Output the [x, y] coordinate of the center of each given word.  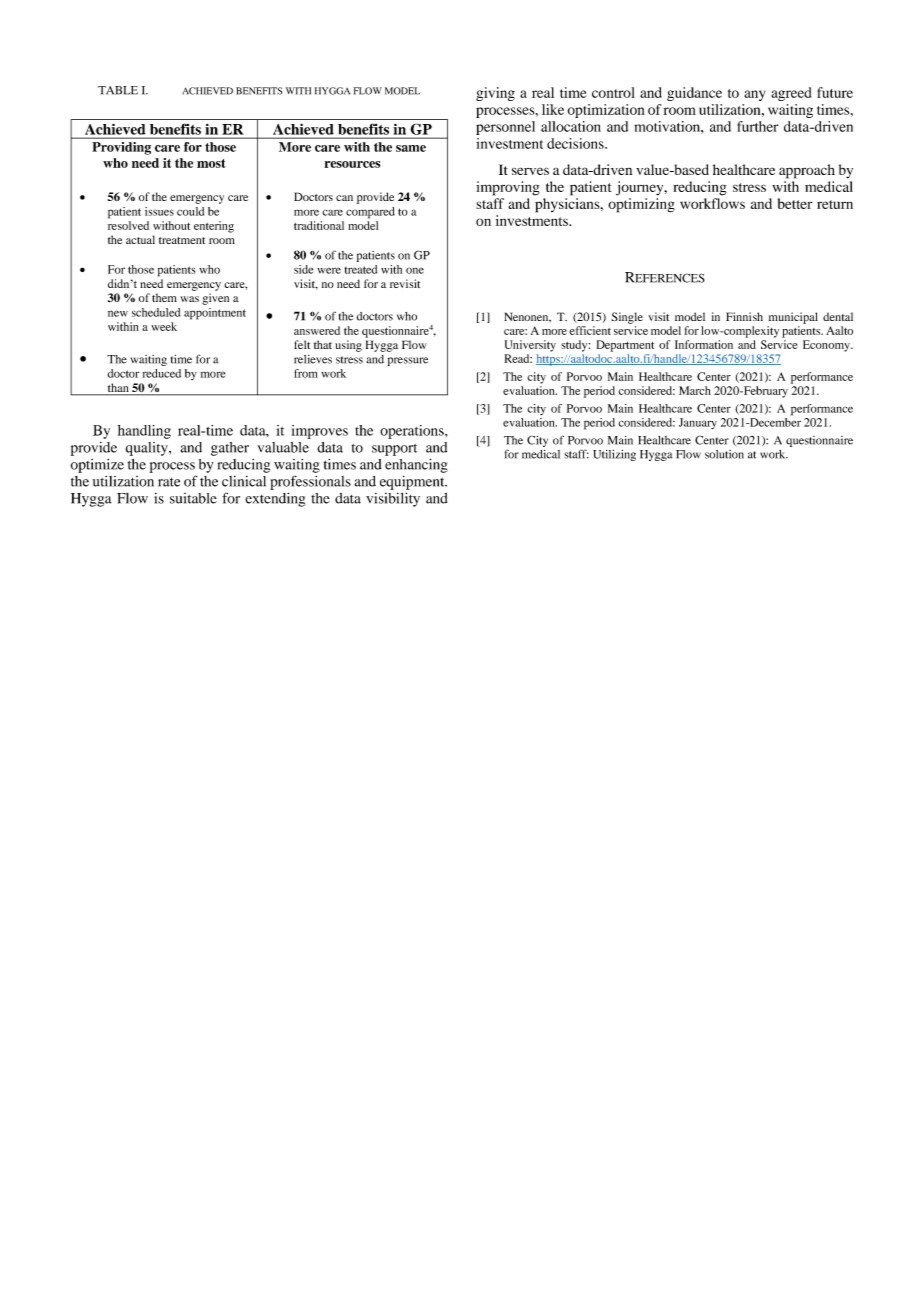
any [754, 95]
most [211, 163]
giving [495, 94]
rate [169, 482]
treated [360, 269]
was [190, 299]
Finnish [744, 316]
